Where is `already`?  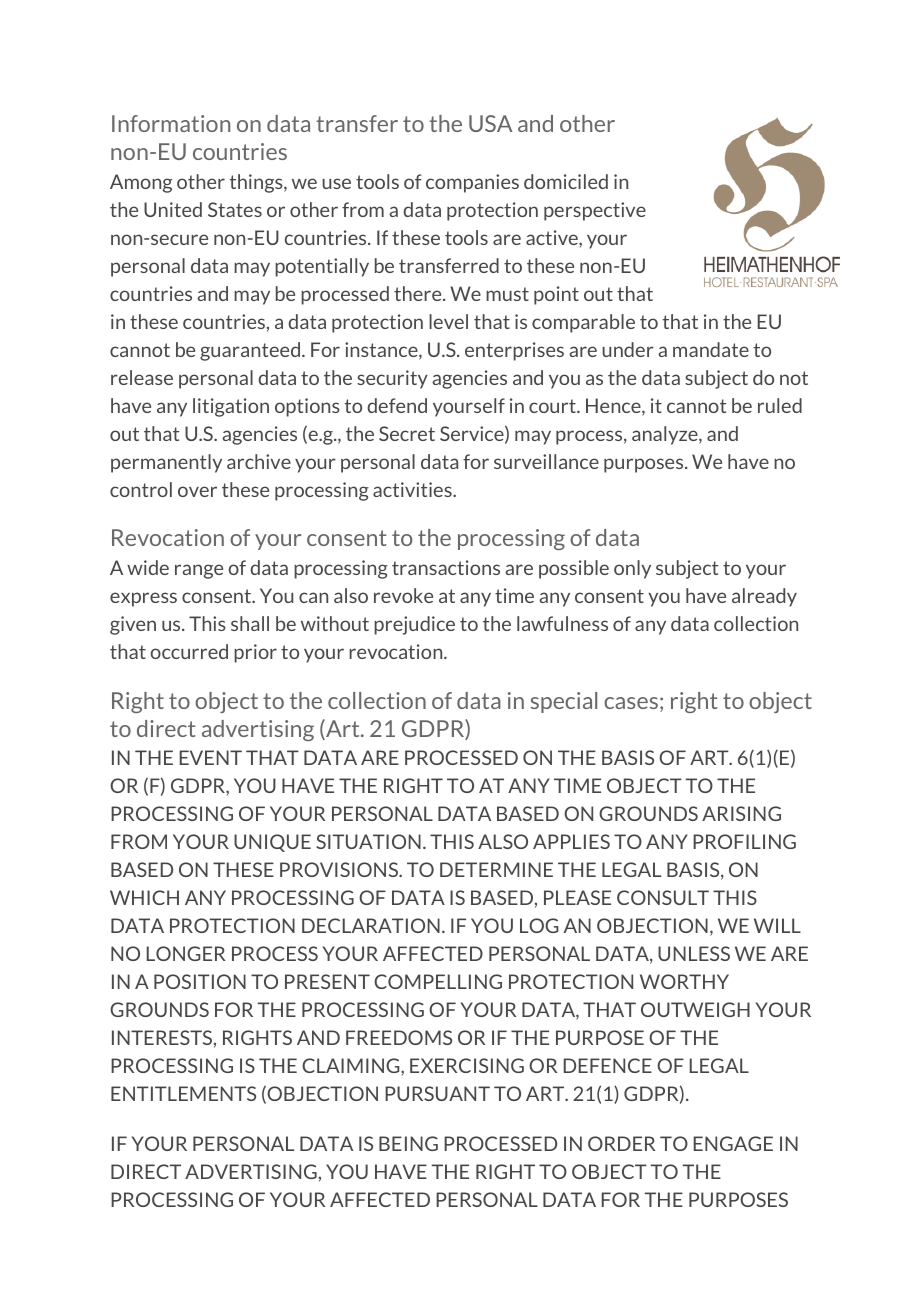
already is located at coordinates (764, 597).
